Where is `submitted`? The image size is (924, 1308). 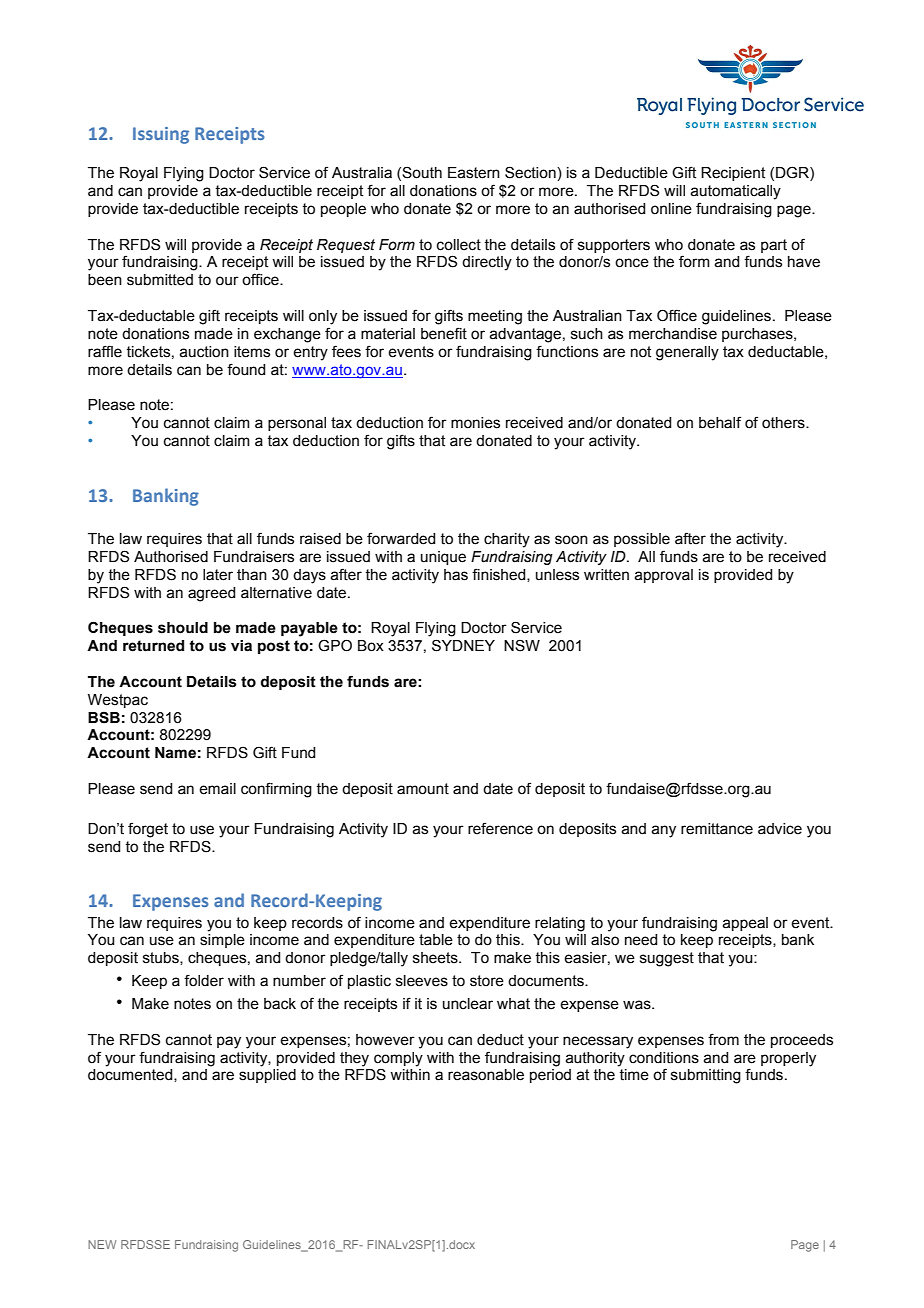
submitted is located at coordinates (160, 280).
